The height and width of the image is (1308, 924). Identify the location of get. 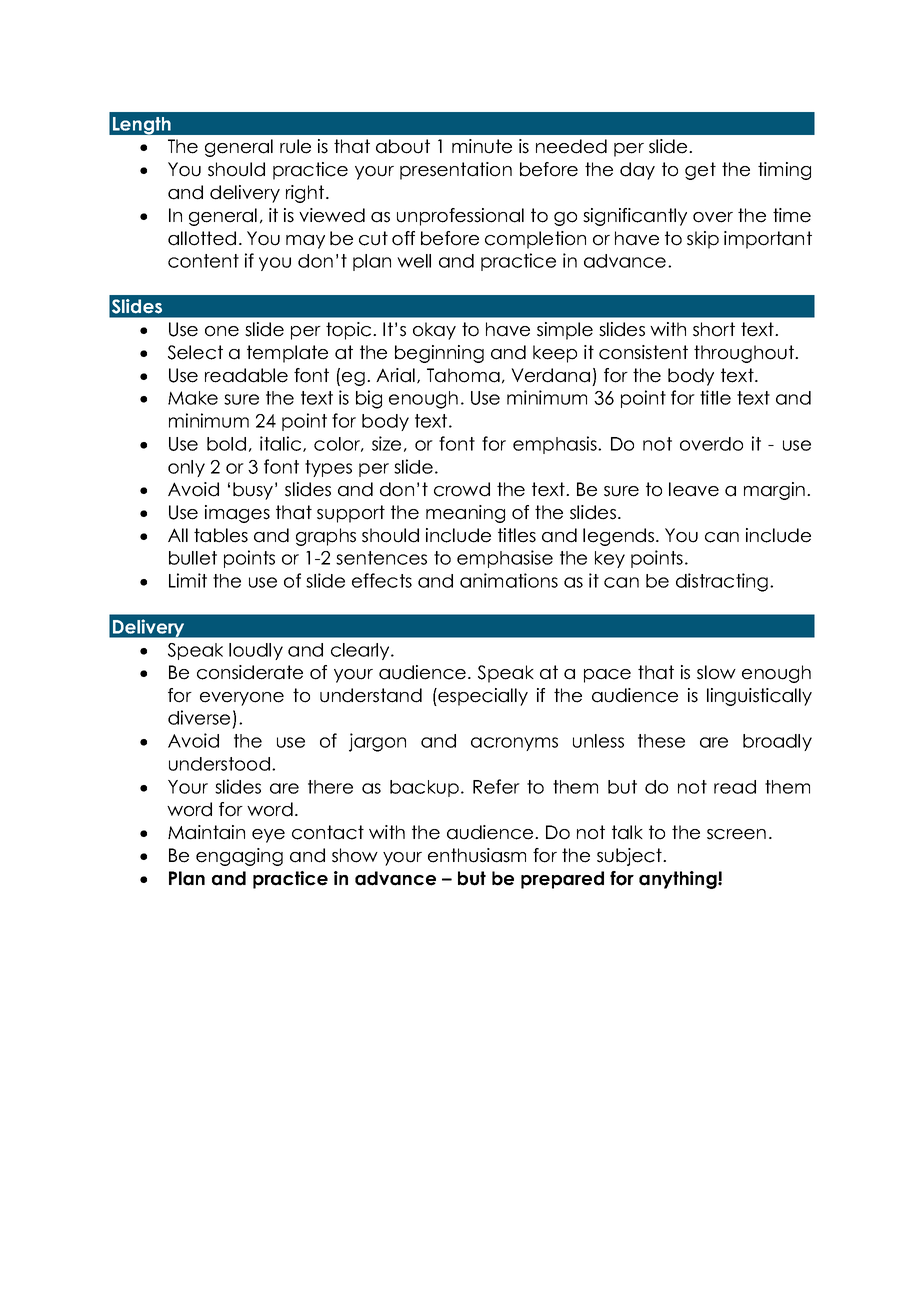
(700, 171).
